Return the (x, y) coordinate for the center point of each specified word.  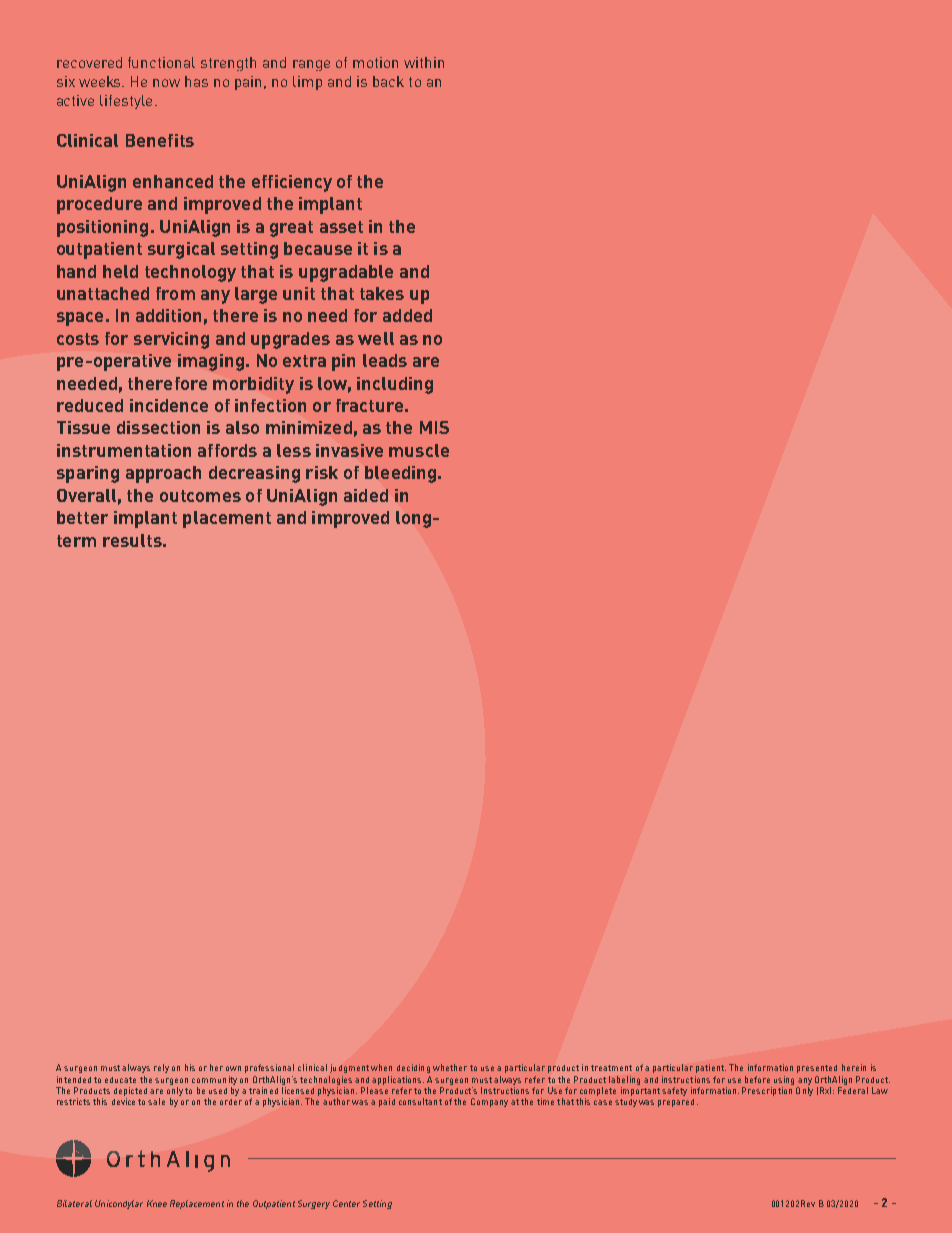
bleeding (400, 474)
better (82, 517)
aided (366, 495)
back (388, 81)
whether (450, 1067)
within (424, 62)
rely (161, 1068)
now (166, 83)
